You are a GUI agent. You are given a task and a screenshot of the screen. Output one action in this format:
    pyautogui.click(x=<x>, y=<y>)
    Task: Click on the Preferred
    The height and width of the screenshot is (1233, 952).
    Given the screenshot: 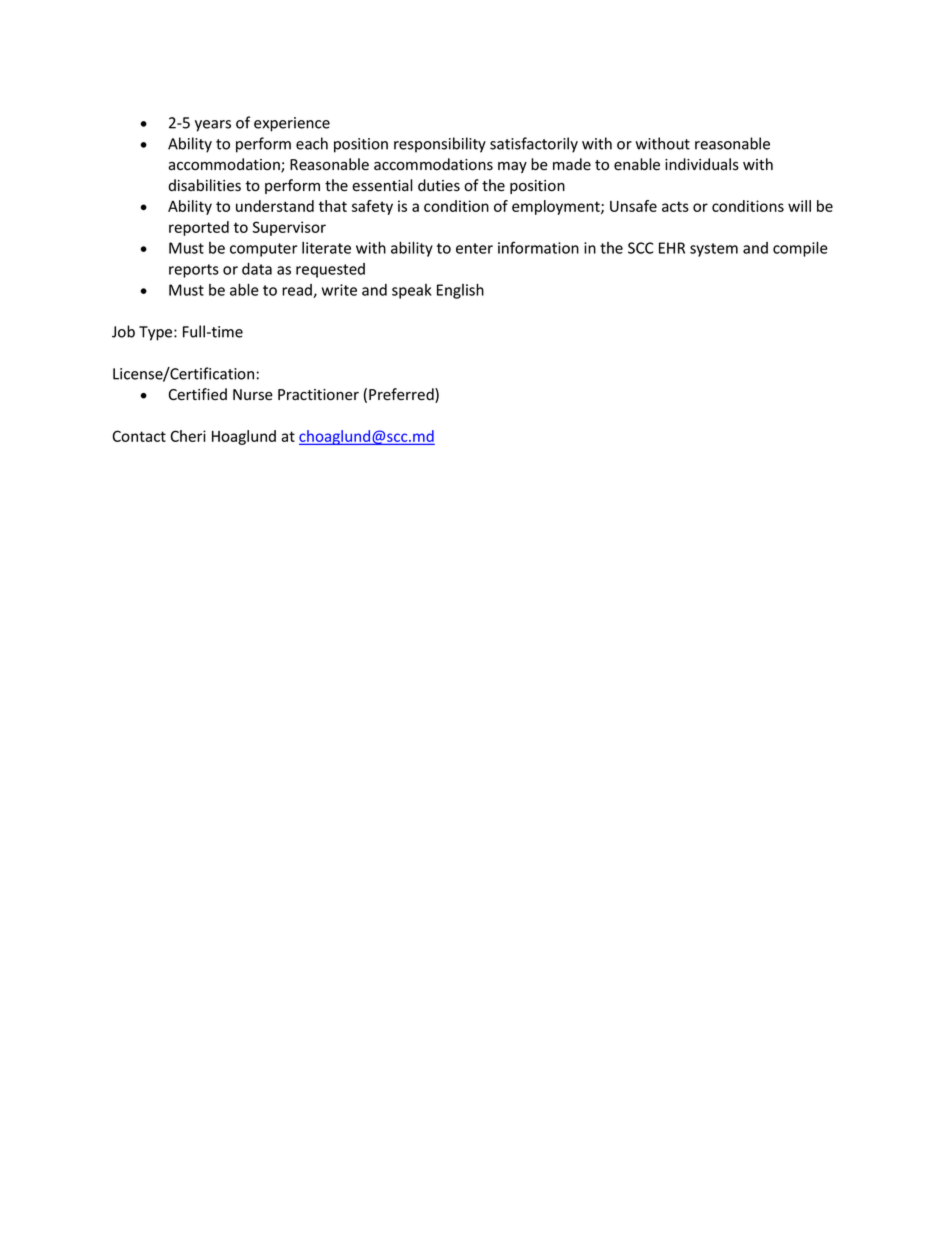 What is the action you would take?
    pyautogui.click(x=402, y=395)
